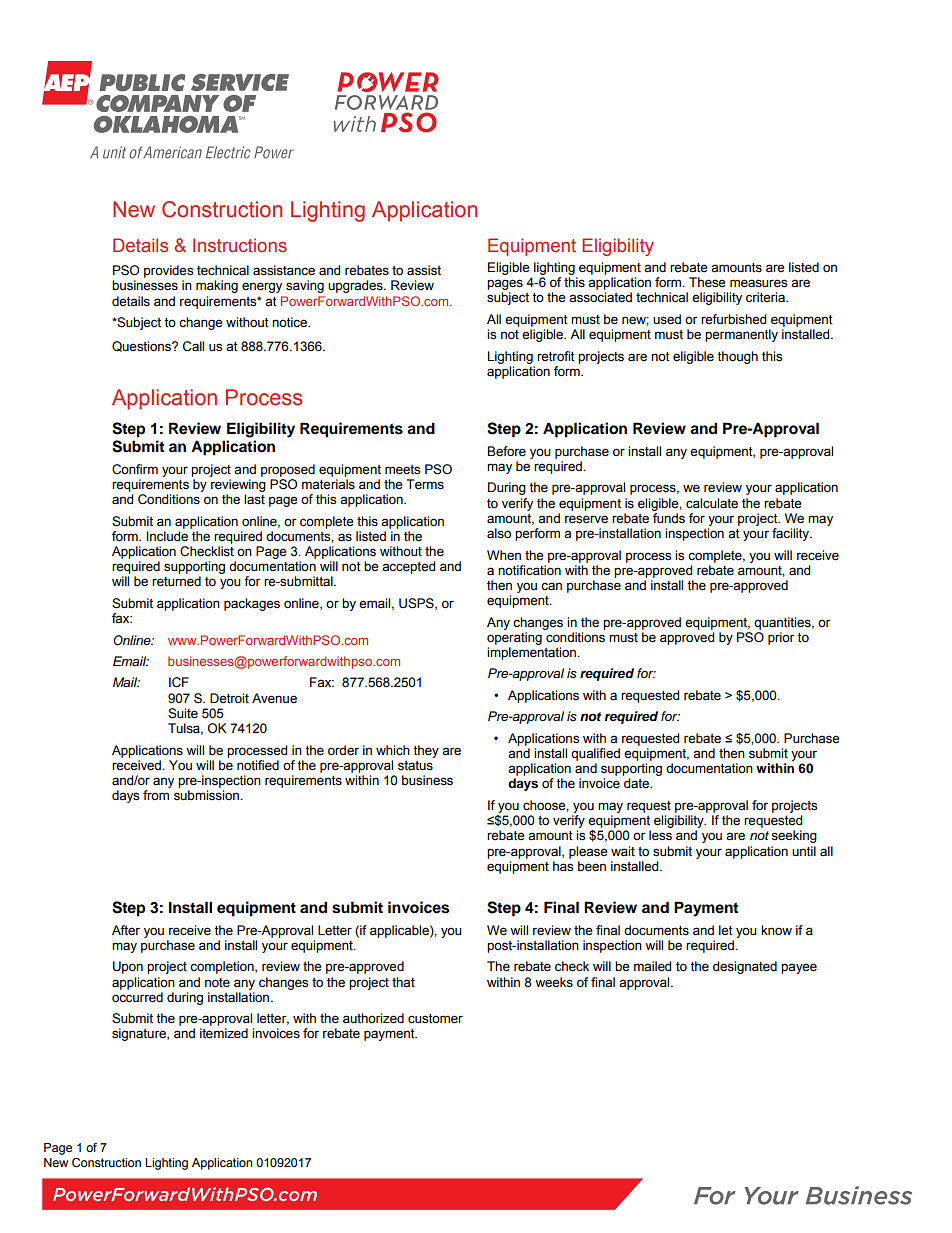  What do you see at coordinates (707, 282) in the screenshot?
I see `These` at bounding box center [707, 282].
